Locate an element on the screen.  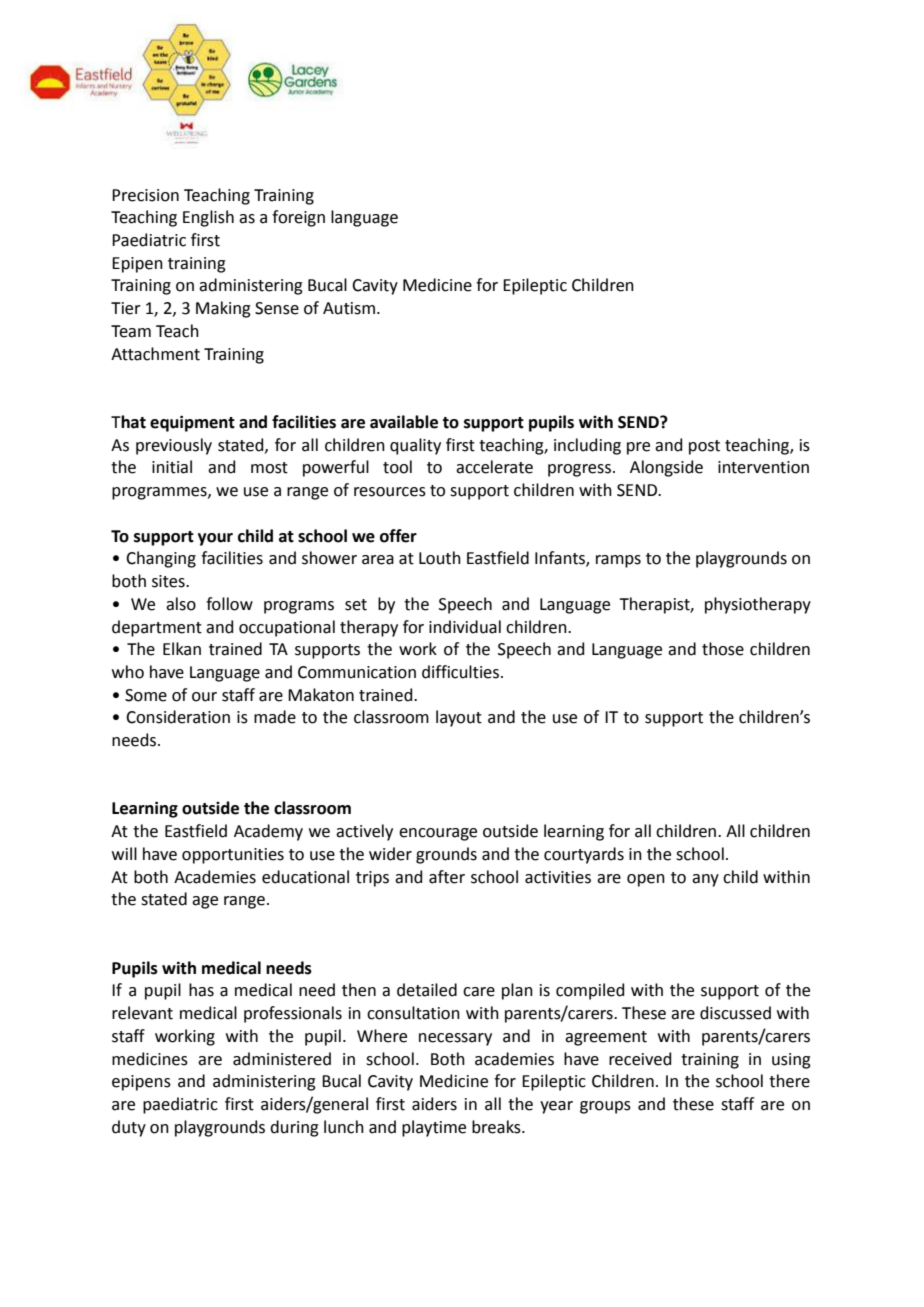
those is located at coordinates (723, 649).
